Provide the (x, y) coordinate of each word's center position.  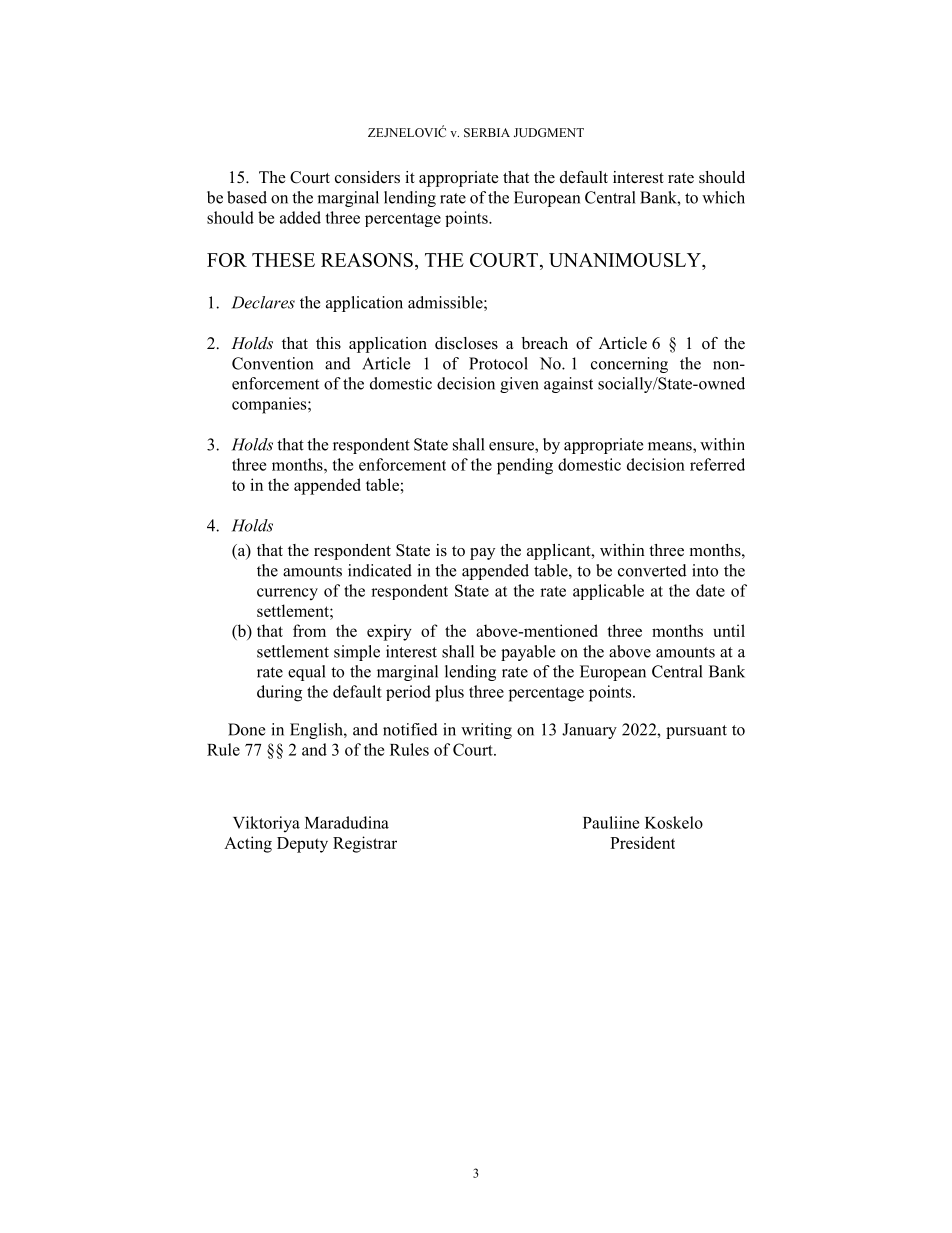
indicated (380, 570)
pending (525, 466)
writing (486, 731)
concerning (629, 365)
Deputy (302, 845)
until (729, 630)
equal (307, 673)
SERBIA (487, 132)
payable (528, 653)
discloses (466, 343)
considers (367, 177)
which (723, 197)
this (328, 343)
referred (717, 464)
